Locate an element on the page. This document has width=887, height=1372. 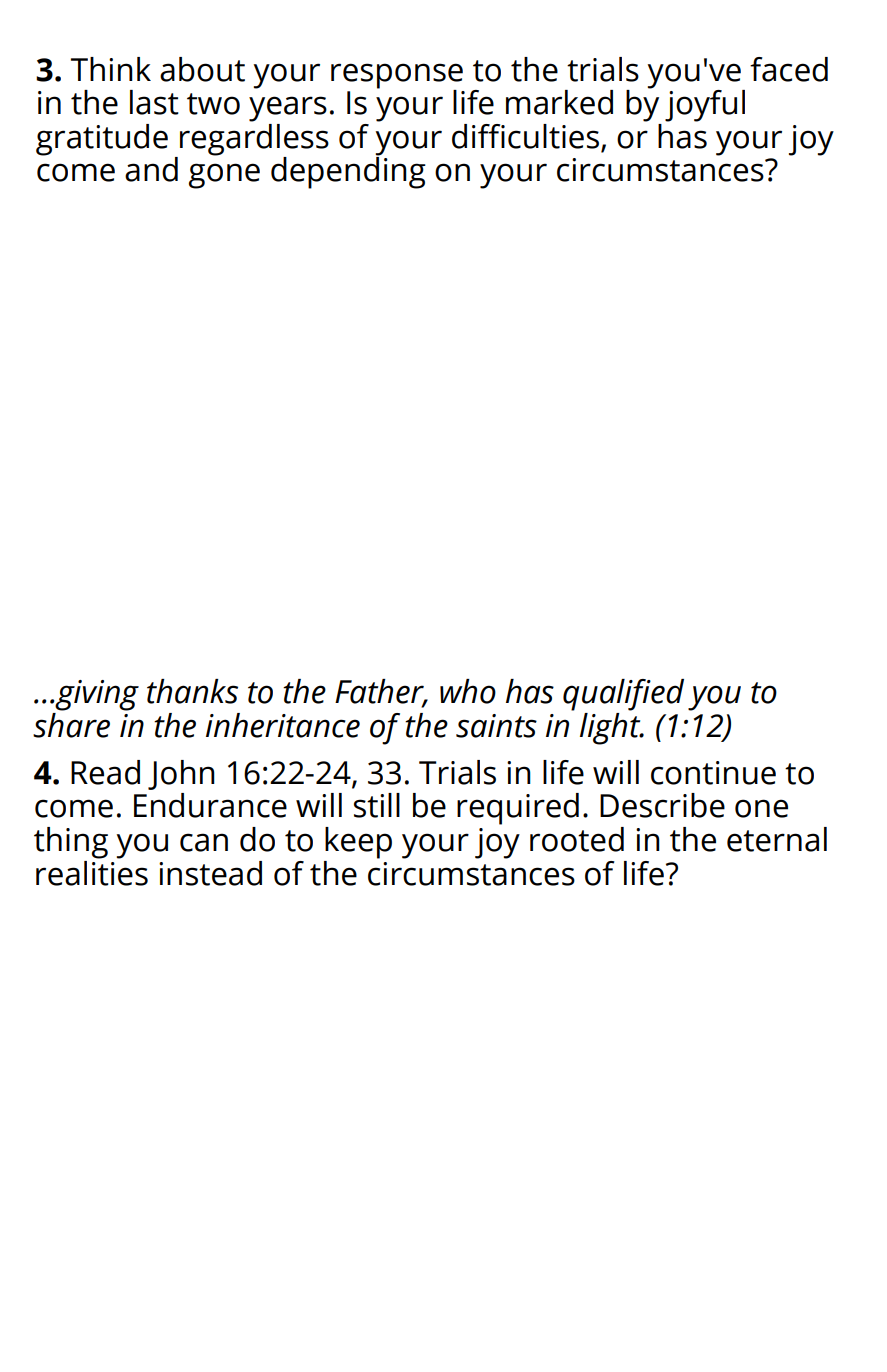
who is located at coordinates (468, 691).
